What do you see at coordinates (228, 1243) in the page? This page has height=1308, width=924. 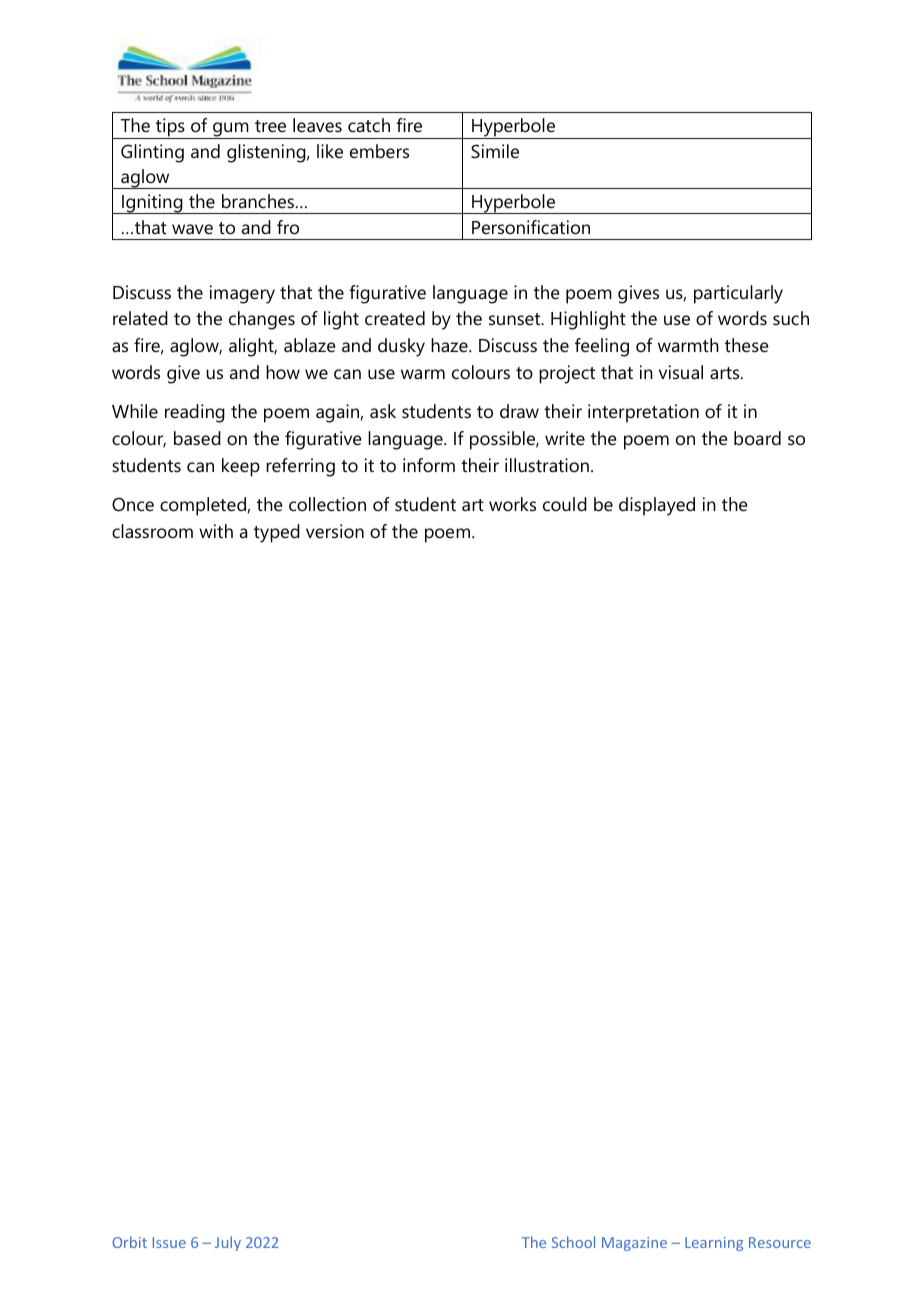 I see `July` at bounding box center [228, 1243].
